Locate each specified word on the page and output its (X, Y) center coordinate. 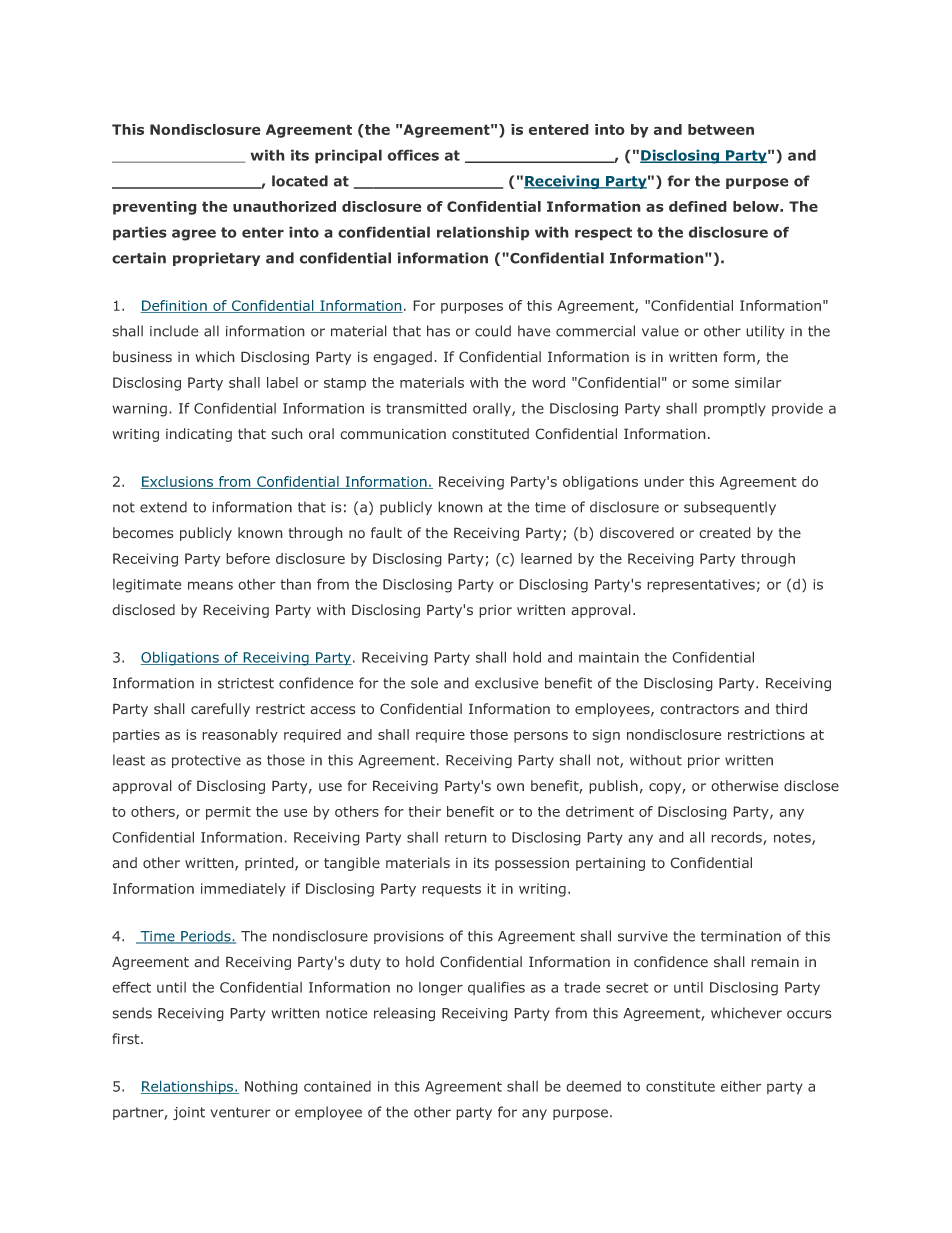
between (721, 129)
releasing (404, 1014)
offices (413, 155)
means (210, 585)
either (741, 1086)
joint (189, 1113)
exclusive (506, 683)
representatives (701, 586)
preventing (155, 208)
